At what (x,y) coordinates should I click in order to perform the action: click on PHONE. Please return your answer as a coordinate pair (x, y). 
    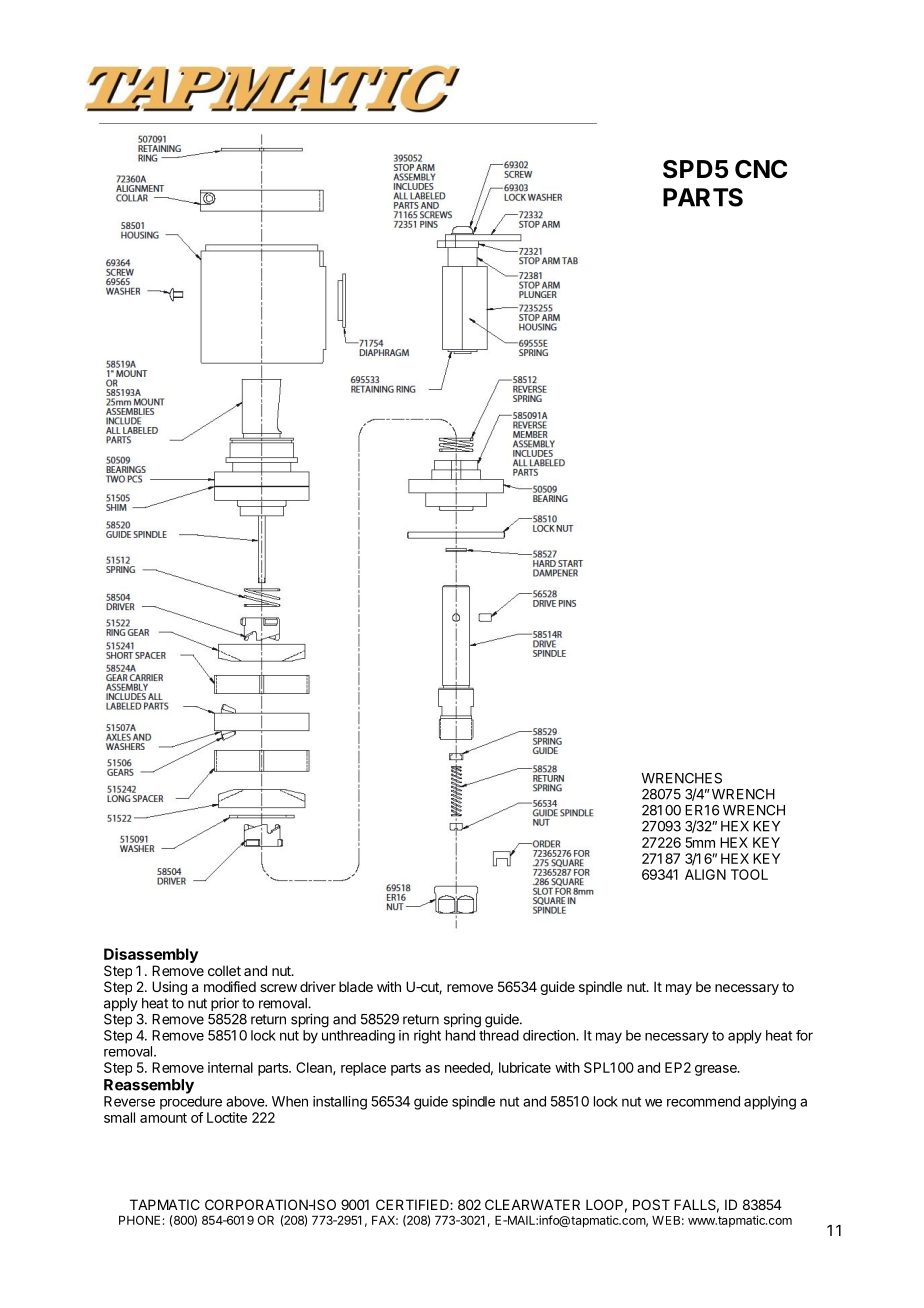
    Looking at the image, I should click on (139, 1220).
